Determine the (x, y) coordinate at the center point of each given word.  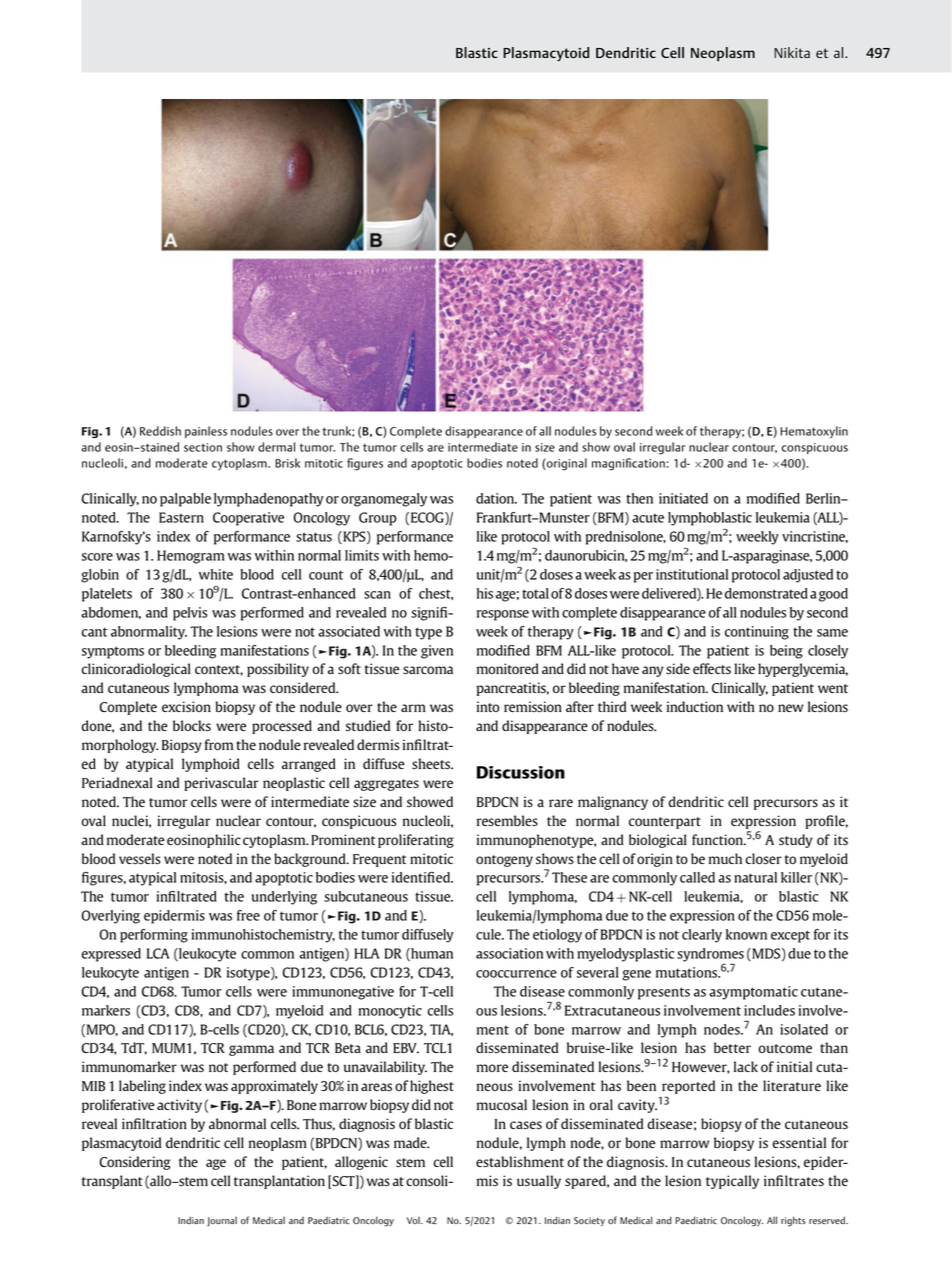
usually (539, 1182)
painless (206, 432)
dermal (276, 447)
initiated (683, 498)
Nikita (792, 52)
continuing (757, 633)
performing (154, 936)
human (431, 954)
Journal (222, 1221)
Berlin (824, 498)
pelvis (190, 614)
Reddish (160, 431)
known (746, 934)
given (437, 652)
